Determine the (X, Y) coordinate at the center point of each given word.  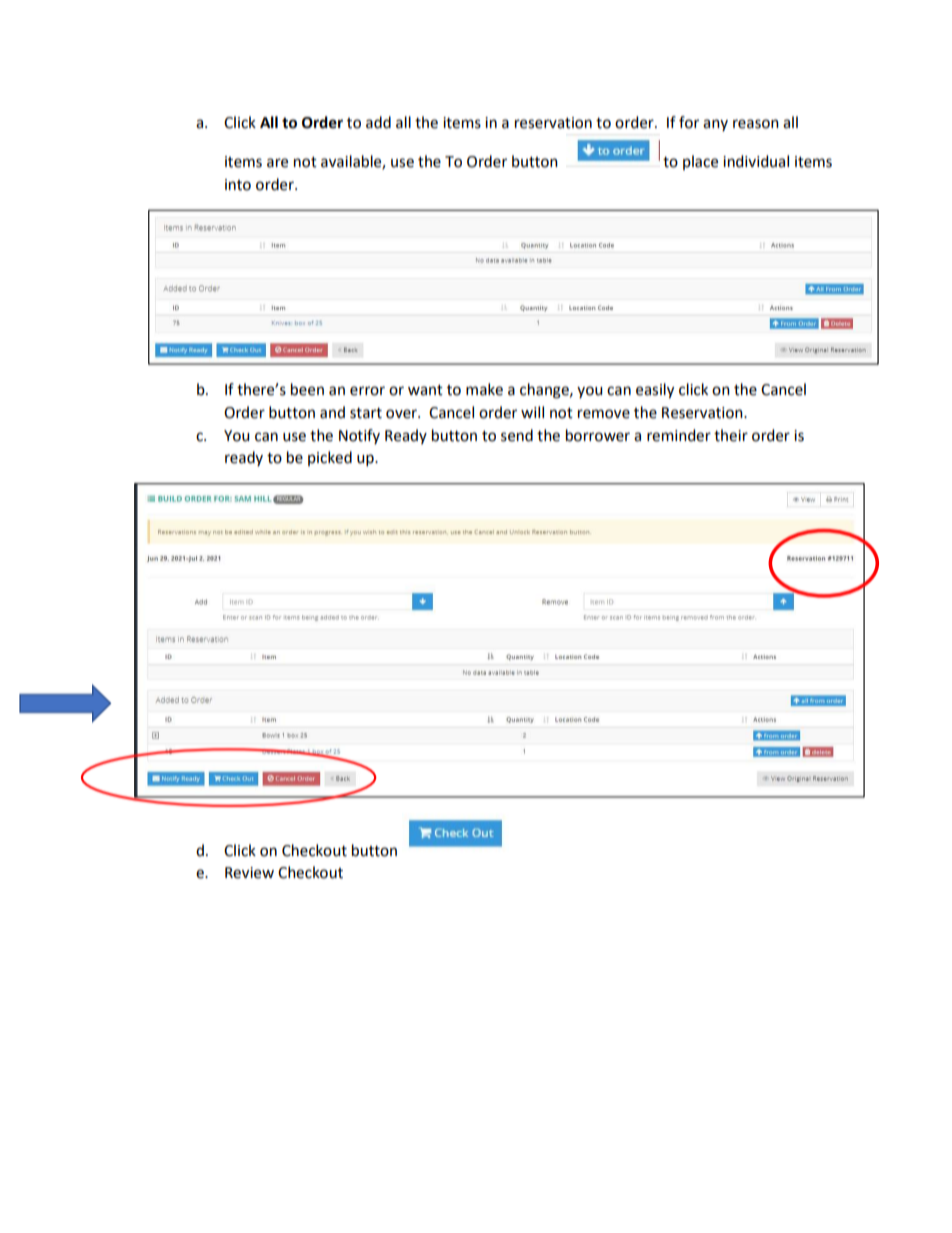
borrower (598, 435)
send (517, 435)
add (378, 122)
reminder (679, 435)
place (700, 162)
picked (330, 458)
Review (249, 873)
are (277, 163)
